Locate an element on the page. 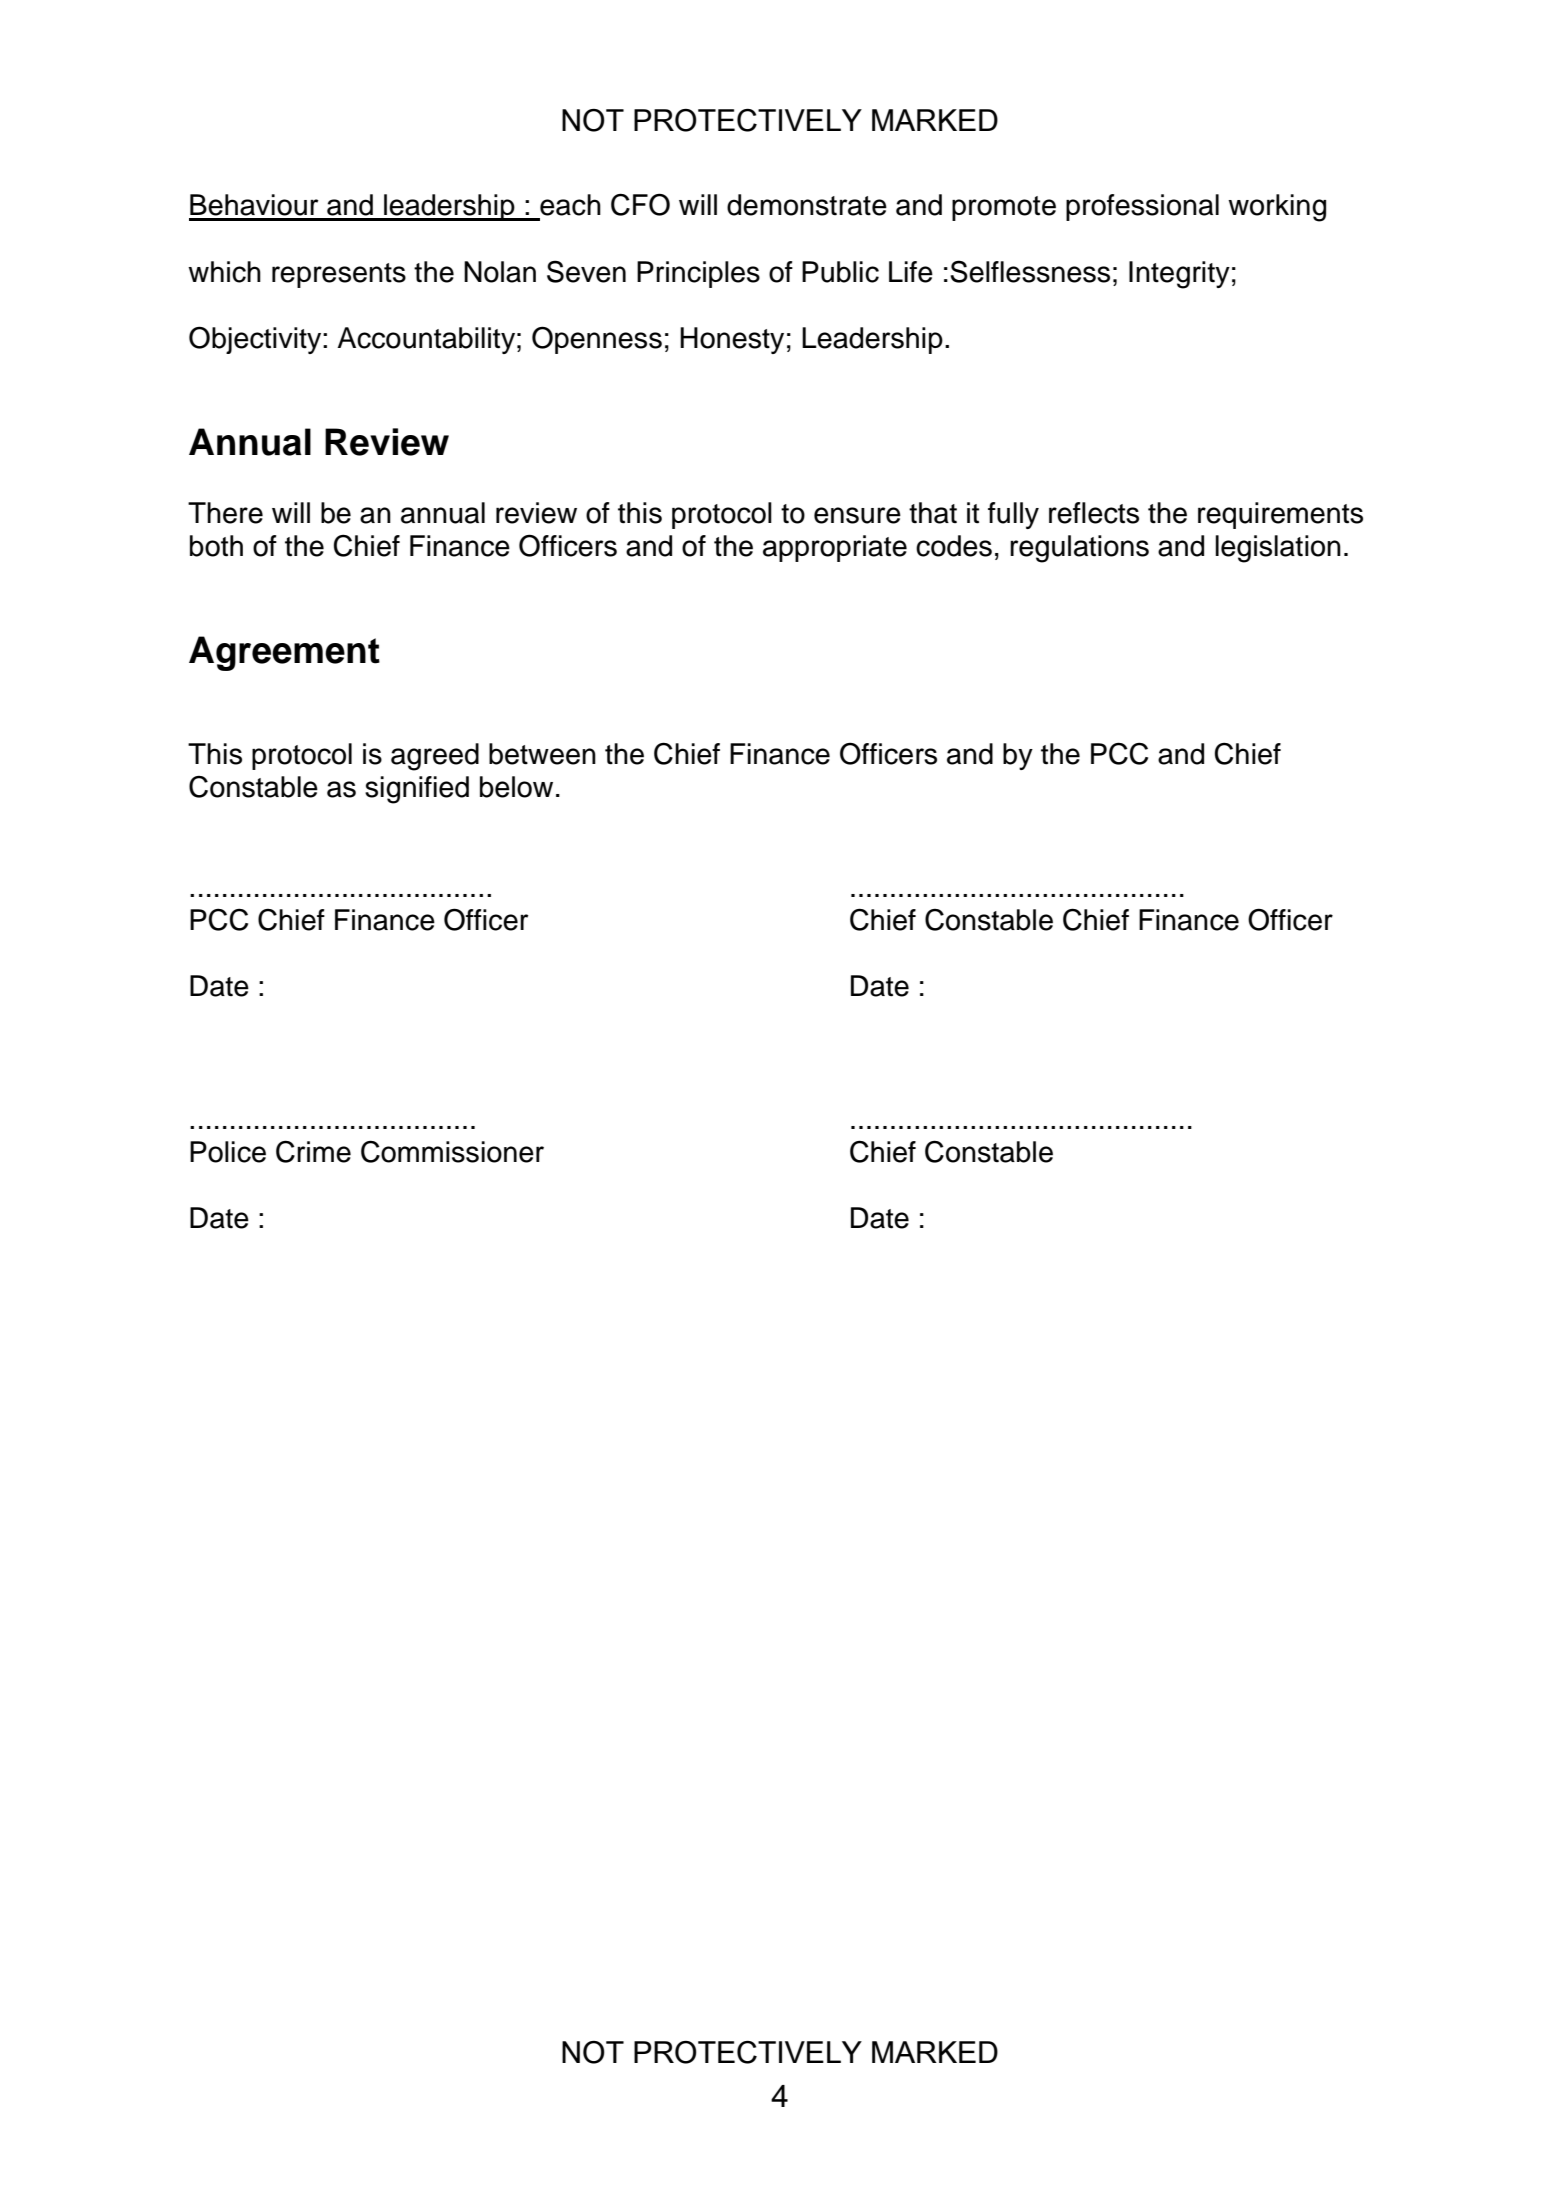 The image size is (1559, 2207). Police is located at coordinates (228, 1152).
